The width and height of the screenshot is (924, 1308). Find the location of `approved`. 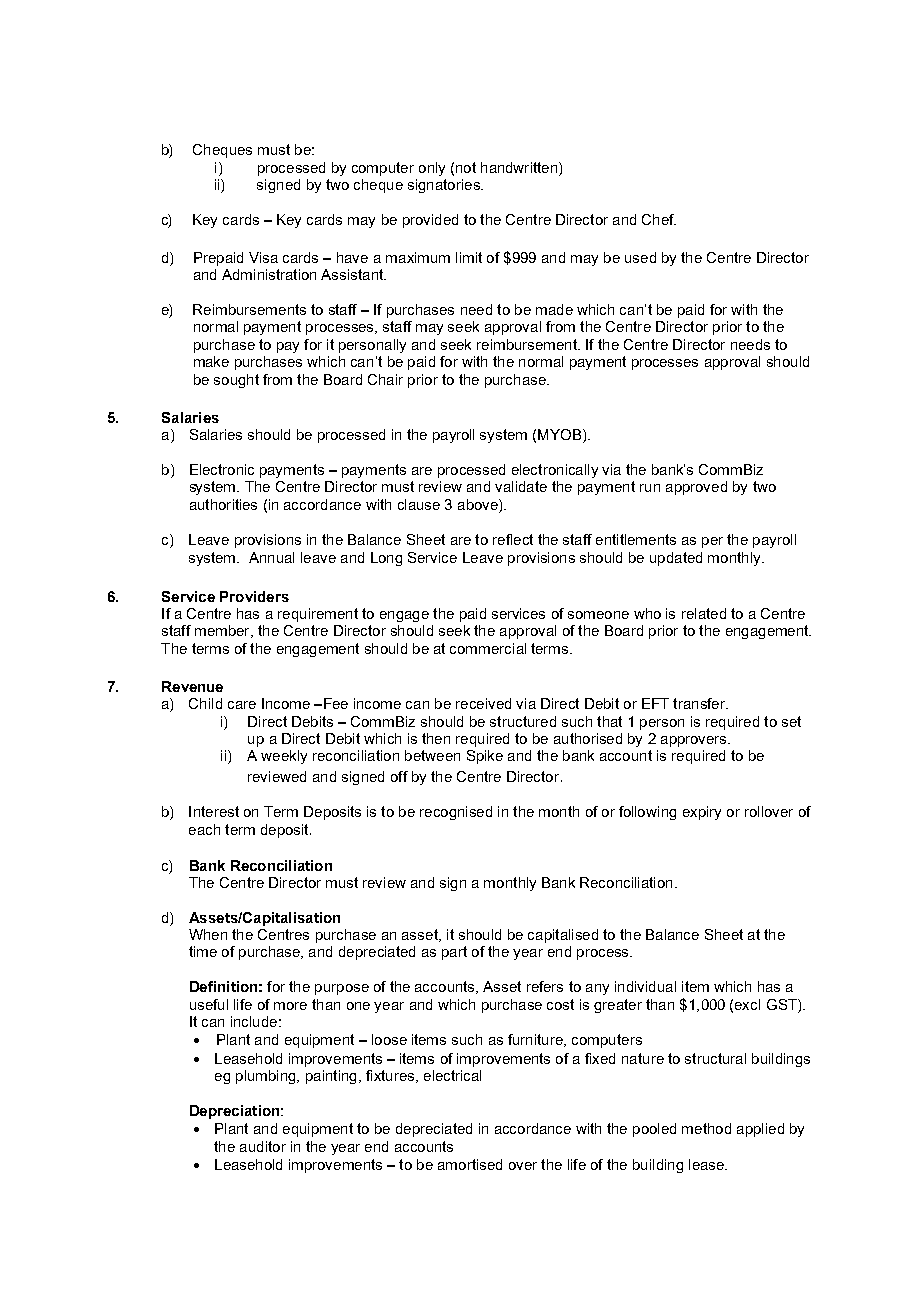

approved is located at coordinates (696, 488).
